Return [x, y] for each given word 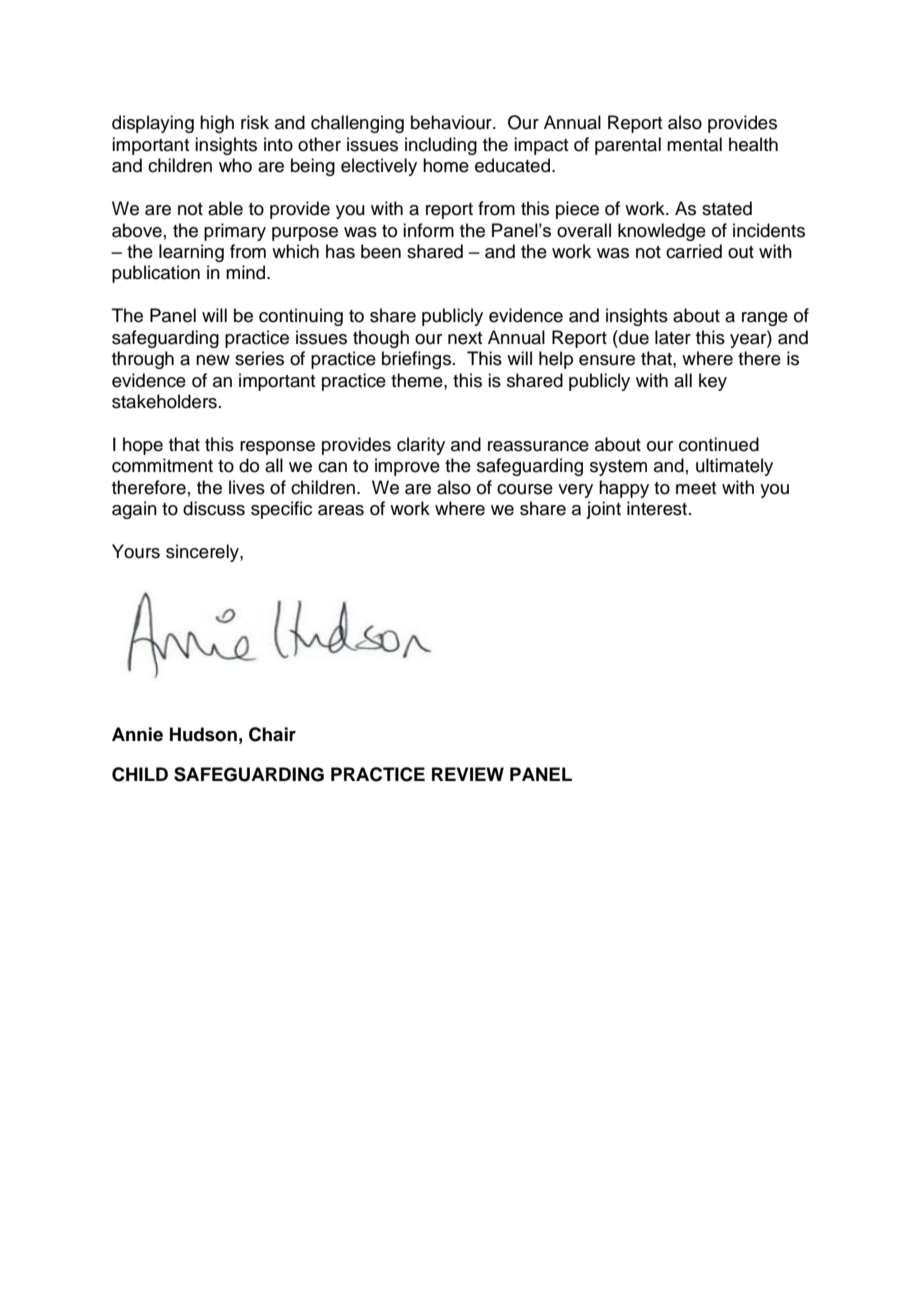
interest [657, 508]
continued [719, 444]
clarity [421, 446]
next [465, 338]
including [441, 146]
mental [694, 144]
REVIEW [468, 774]
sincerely [203, 553]
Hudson [203, 734]
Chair [272, 734]
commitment [162, 465]
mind [247, 272]
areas [341, 510]
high [217, 124]
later [673, 337]
